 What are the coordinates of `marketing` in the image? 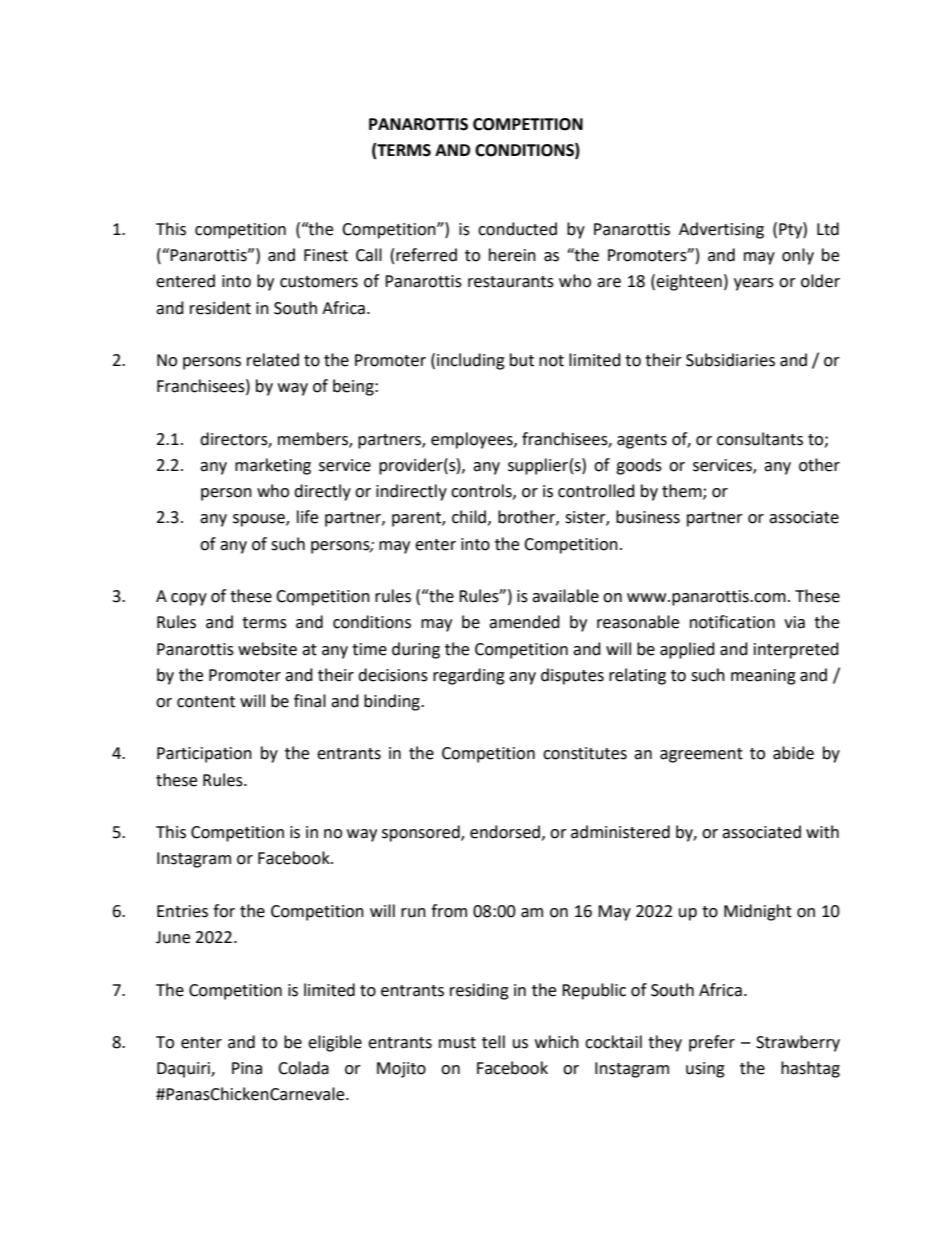 It's located at (273, 466).
